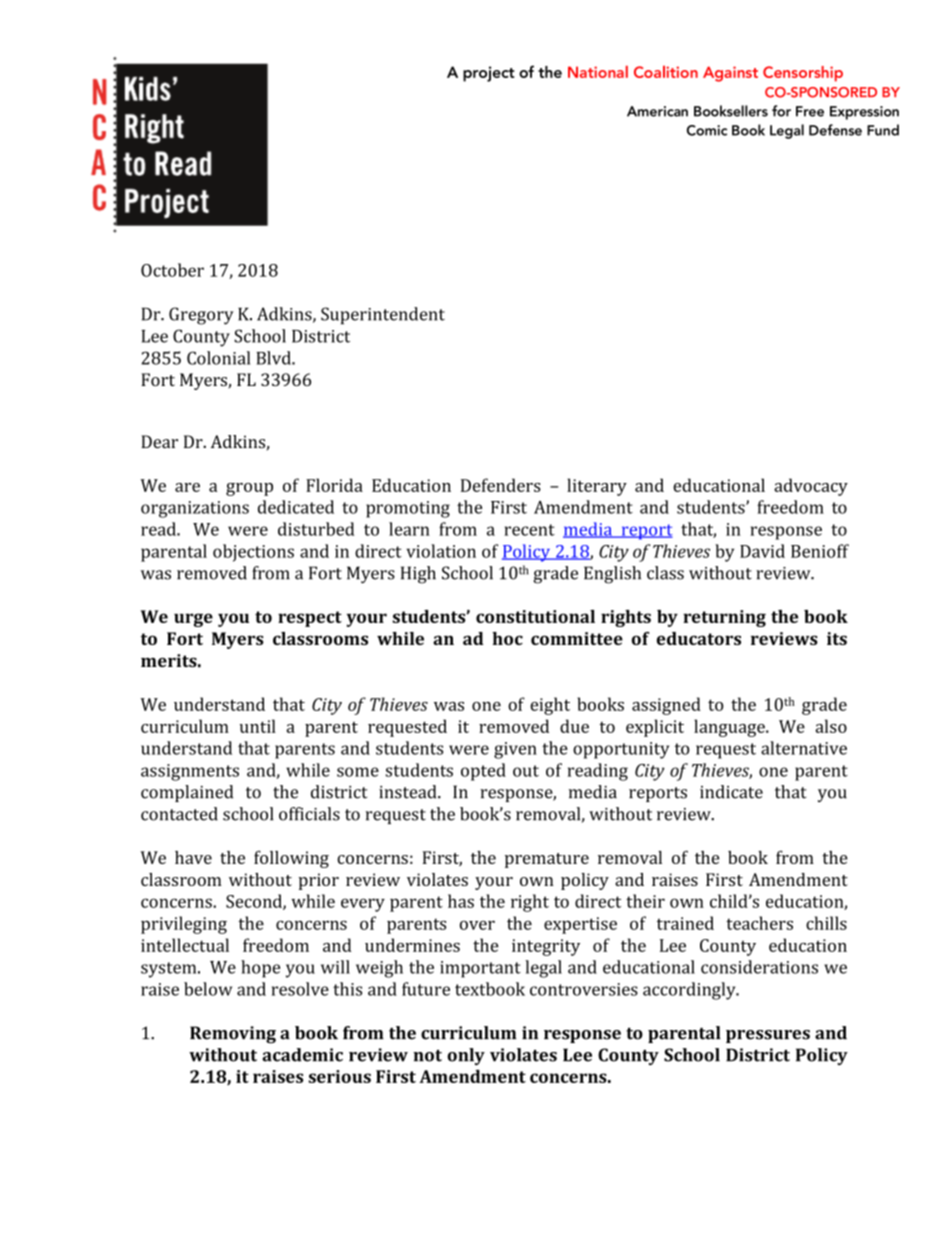 The width and height of the screenshot is (952, 1233). What do you see at coordinates (253, 553) in the screenshot?
I see `objections` at bounding box center [253, 553].
